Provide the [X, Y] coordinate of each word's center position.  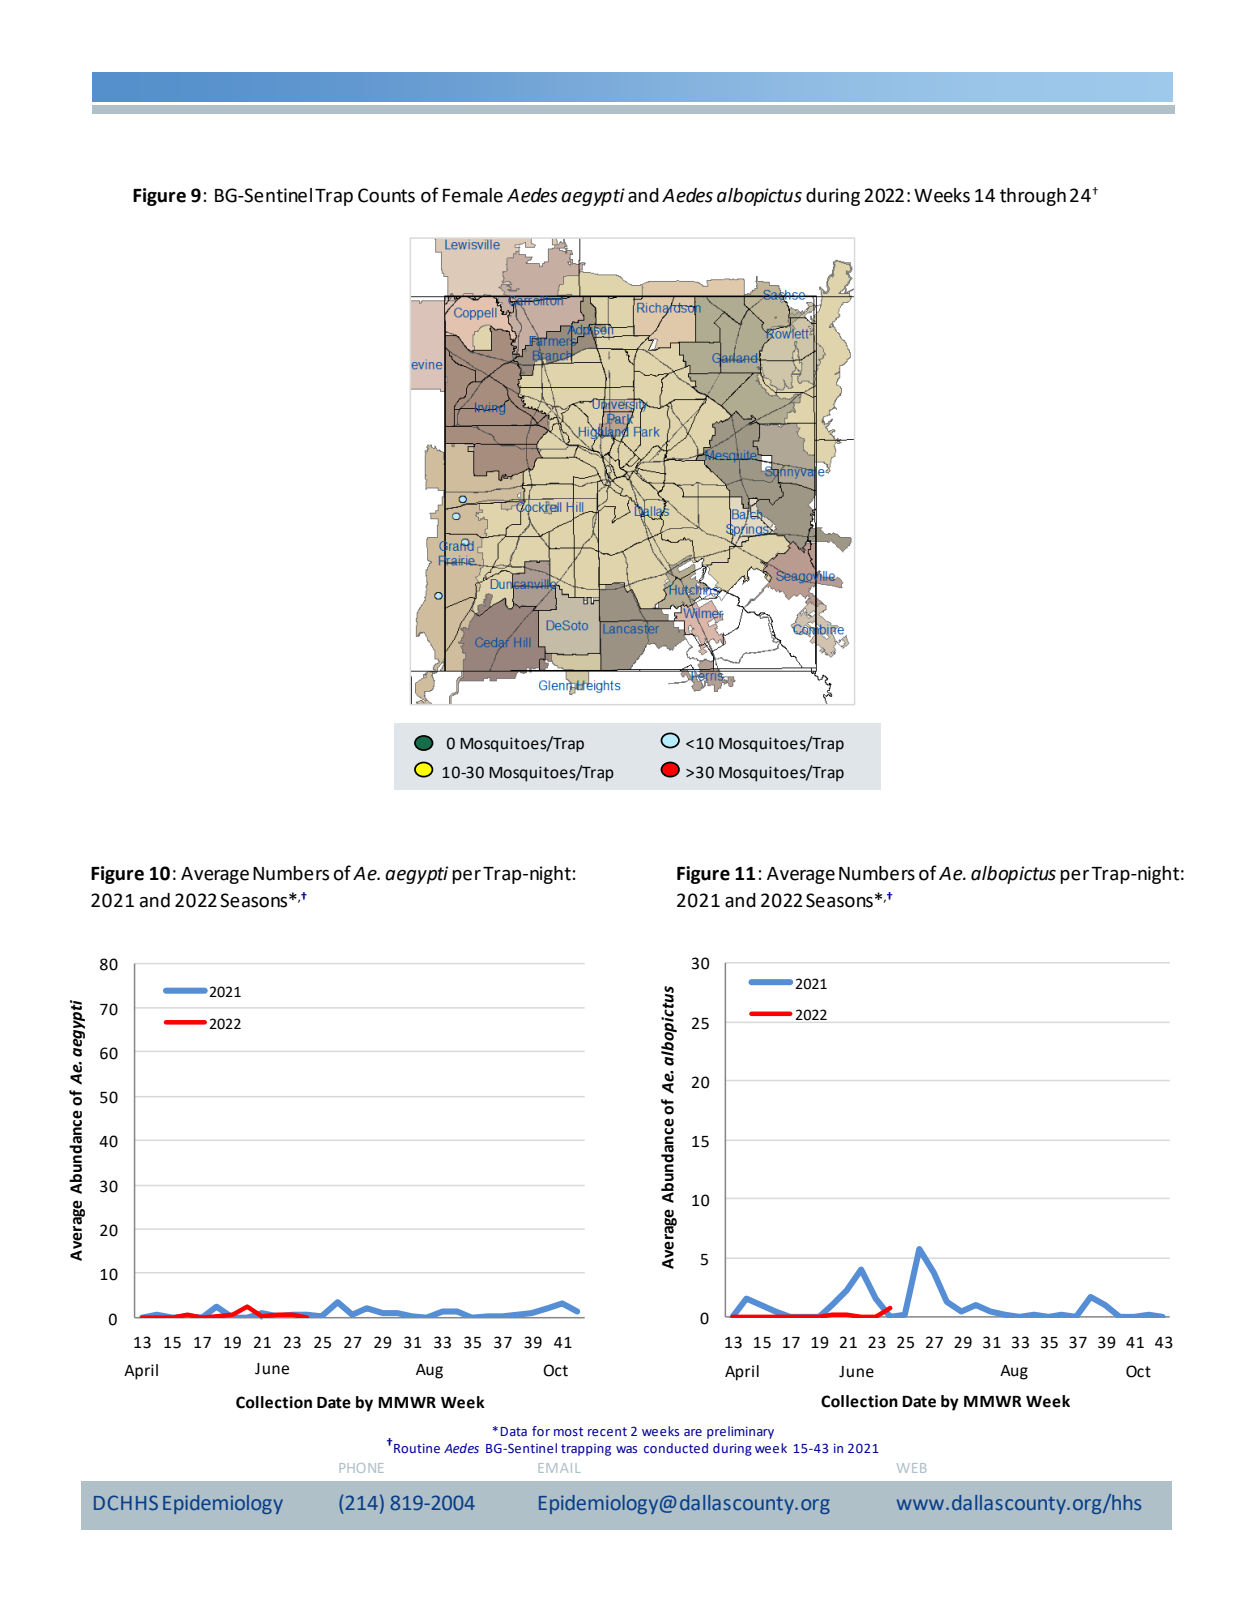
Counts [386, 195]
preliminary [740, 1432]
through [1033, 197]
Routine [417, 1448]
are [693, 1432]
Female [473, 195]
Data [514, 1431]
